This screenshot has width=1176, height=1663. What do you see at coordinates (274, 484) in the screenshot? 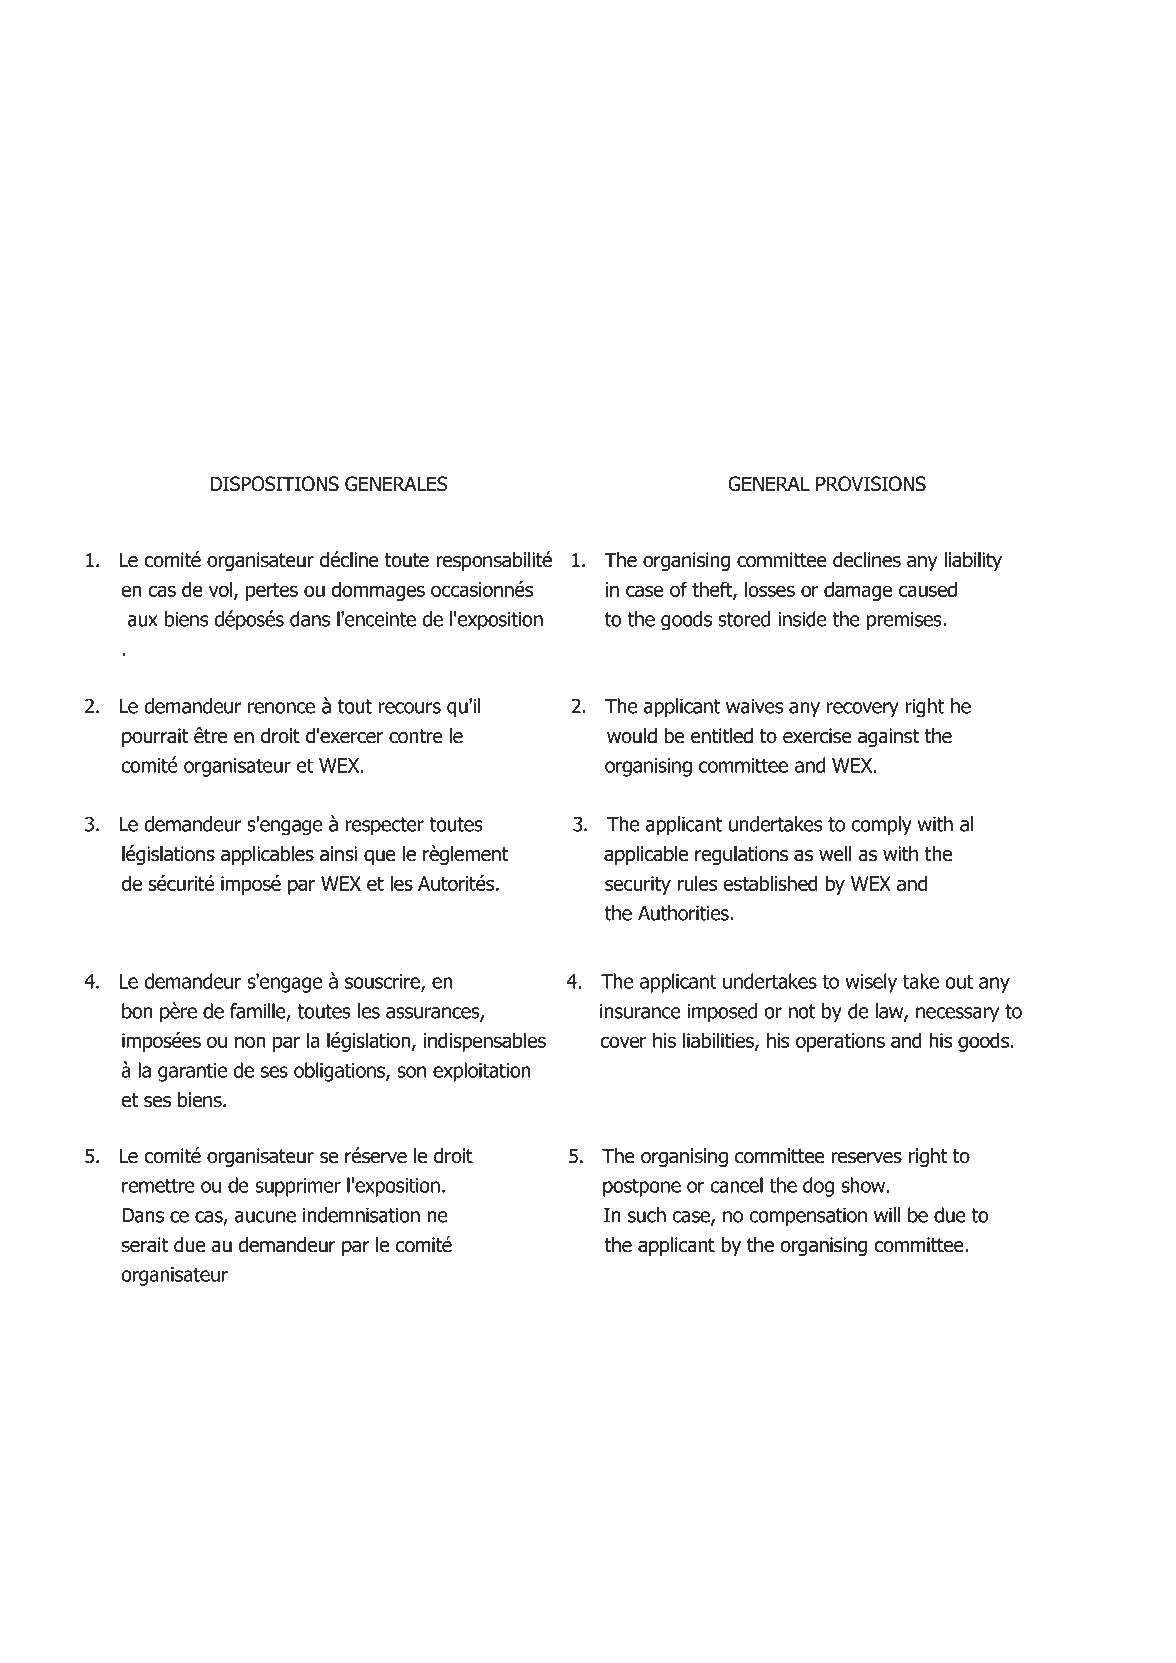
I see `DISPOSITIONS` at bounding box center [274, 484].
